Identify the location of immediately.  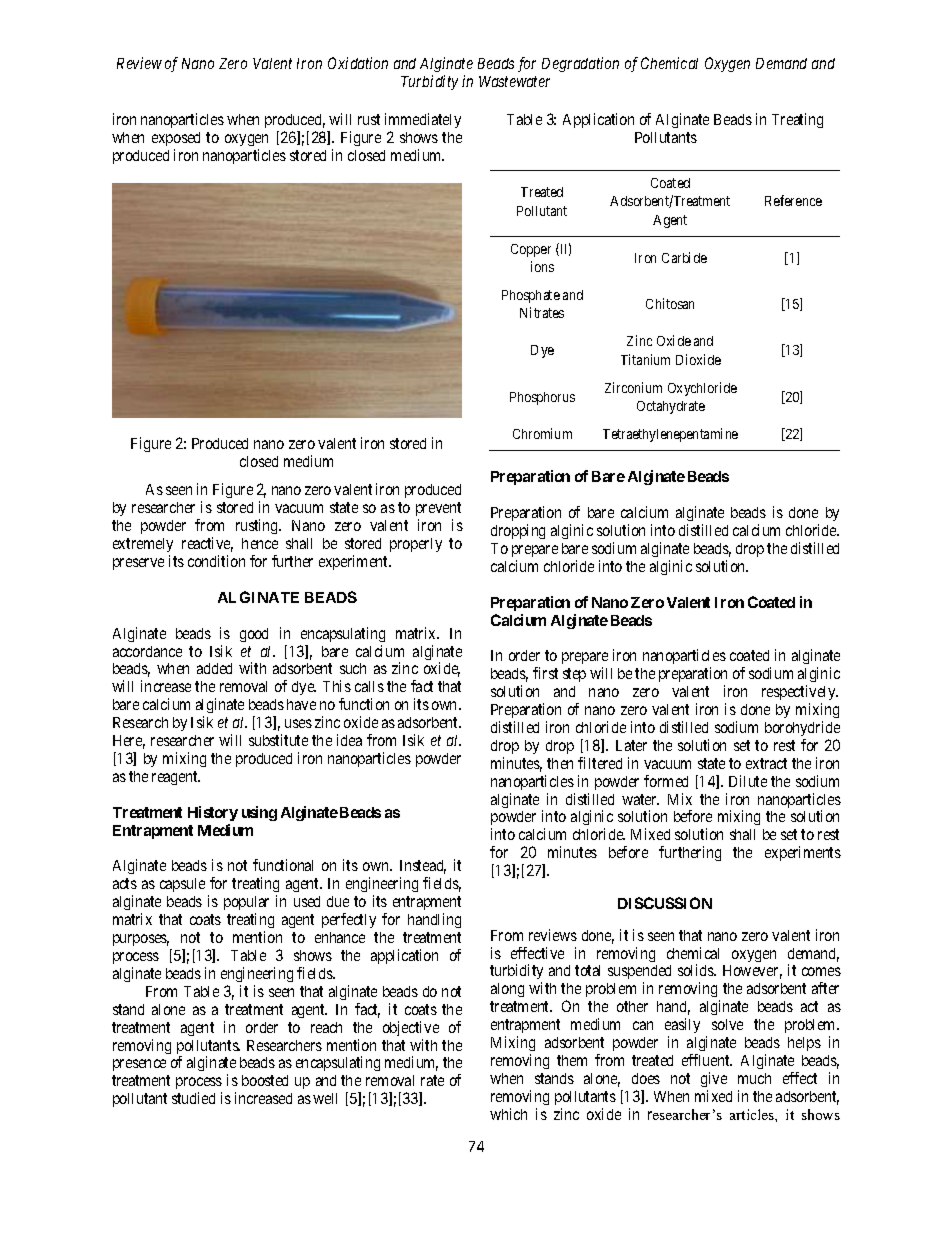
(423, 122).
